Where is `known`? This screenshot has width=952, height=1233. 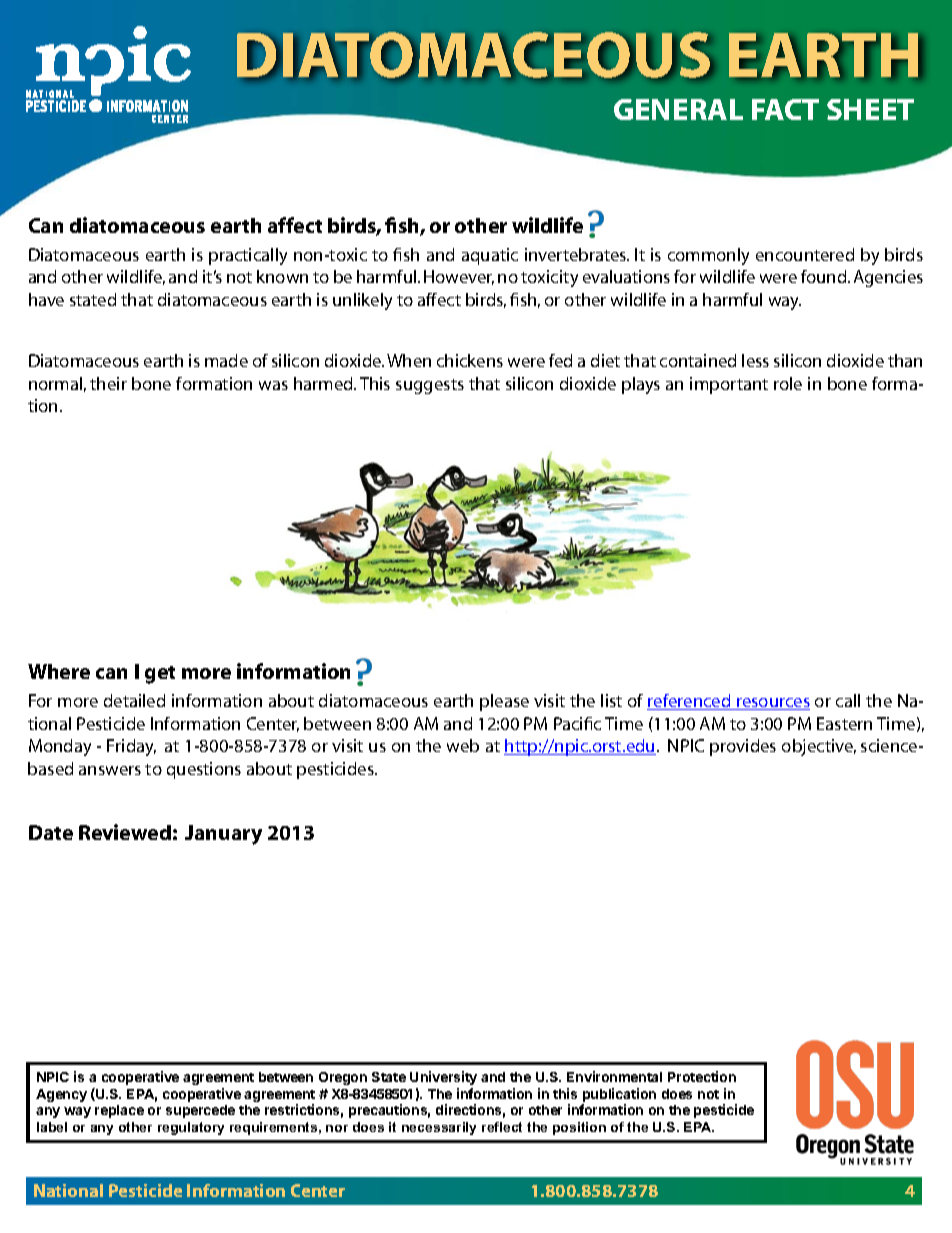
known is located at coordinates (282, 276).
